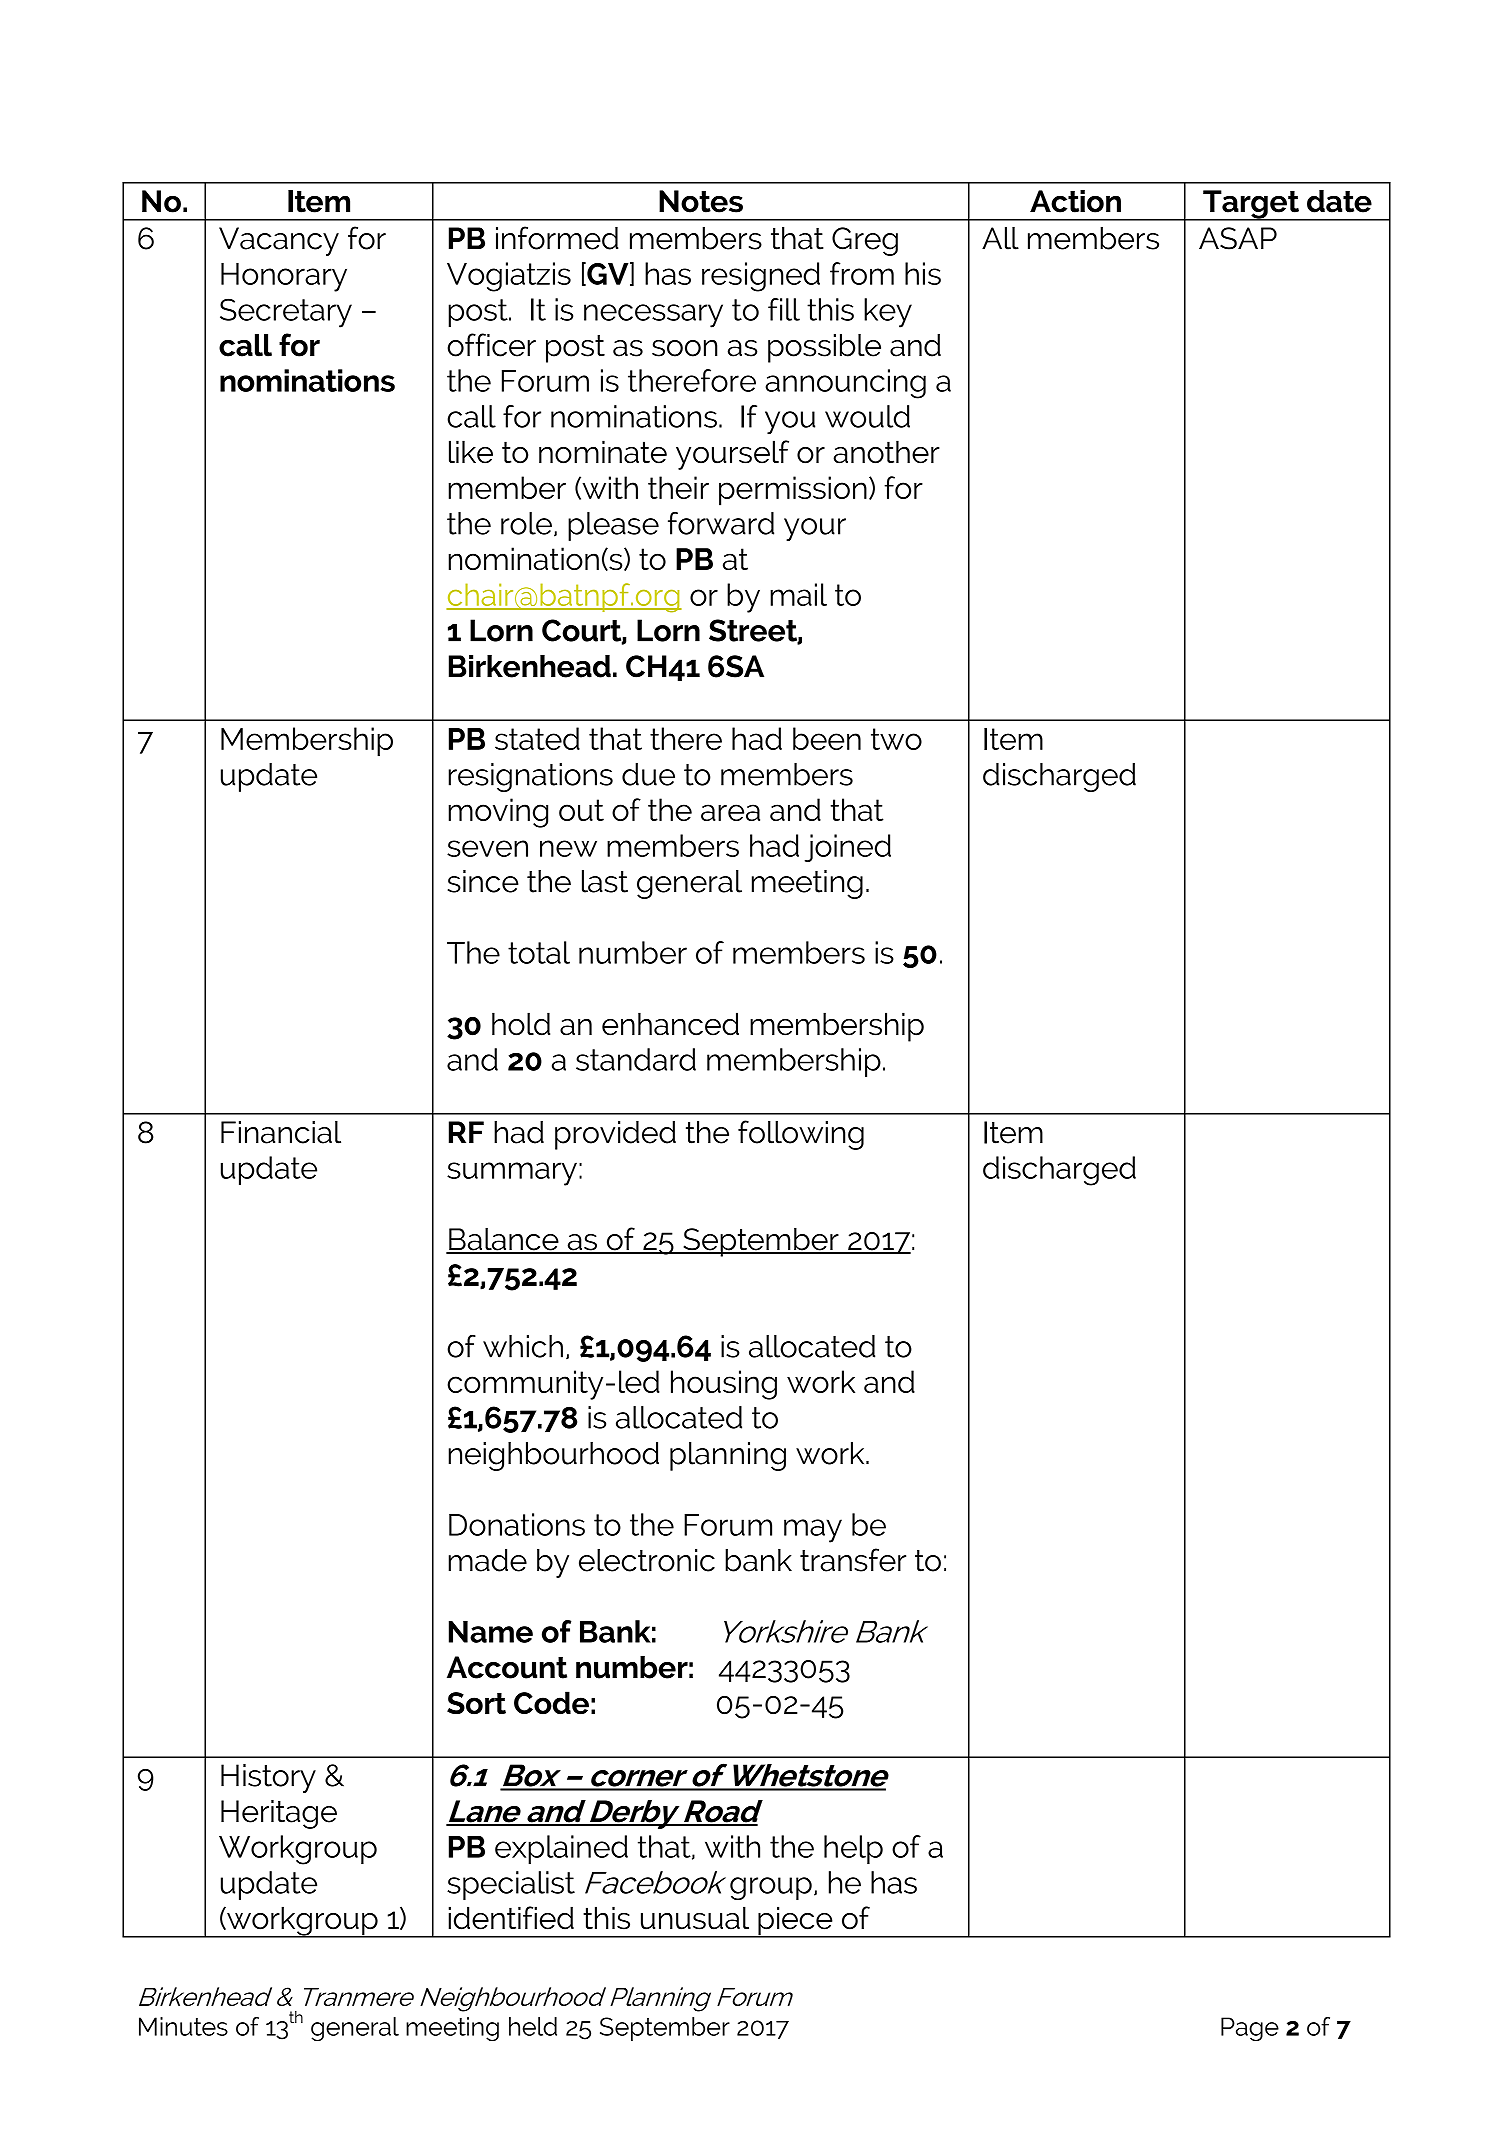 The width and height of the page is (1507, 2131). Describe the element at coordinates (801, 1135) in the page. I see `following` at that location.
